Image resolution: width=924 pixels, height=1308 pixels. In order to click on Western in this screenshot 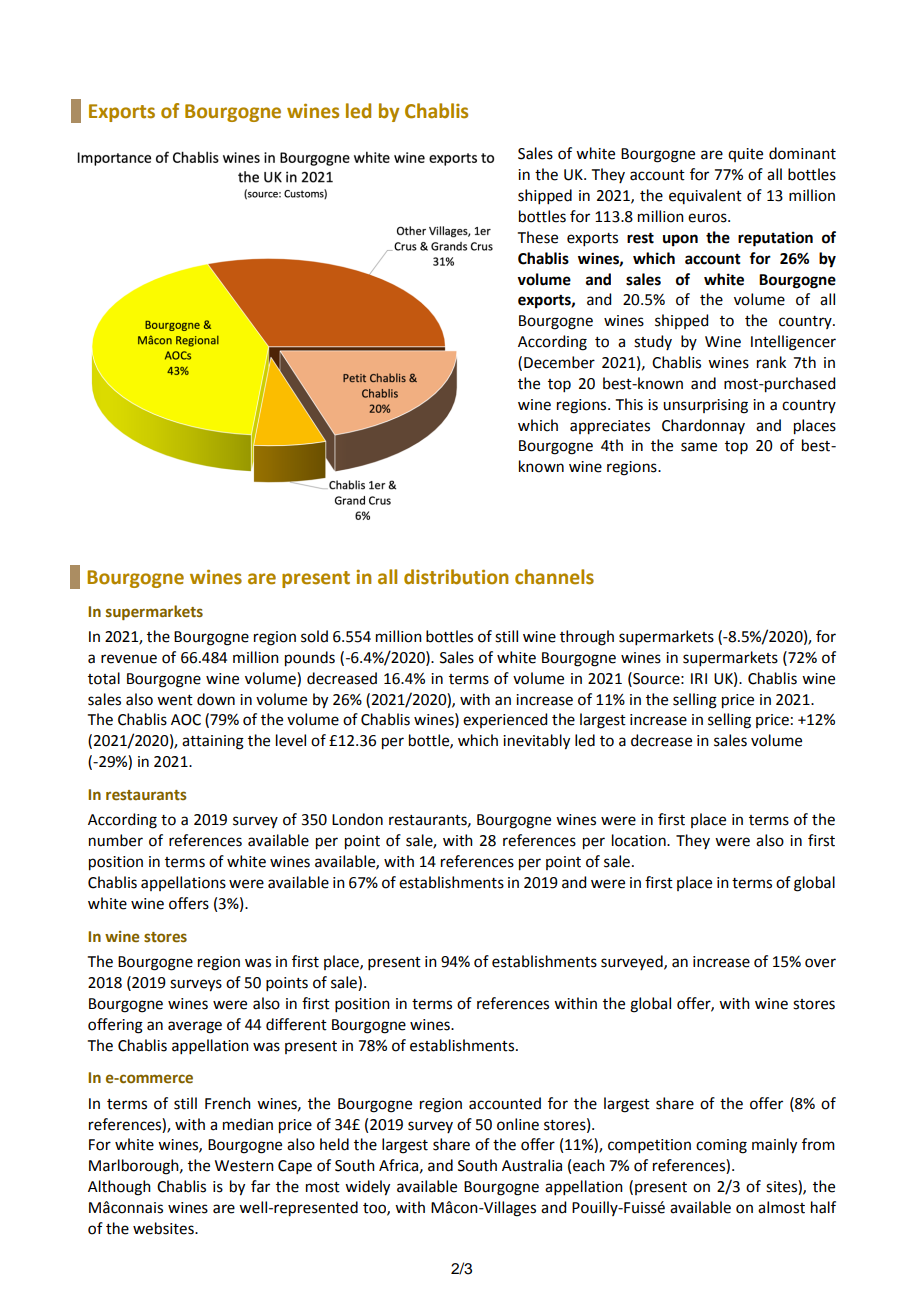, I will do `click(244, 1166)`.
